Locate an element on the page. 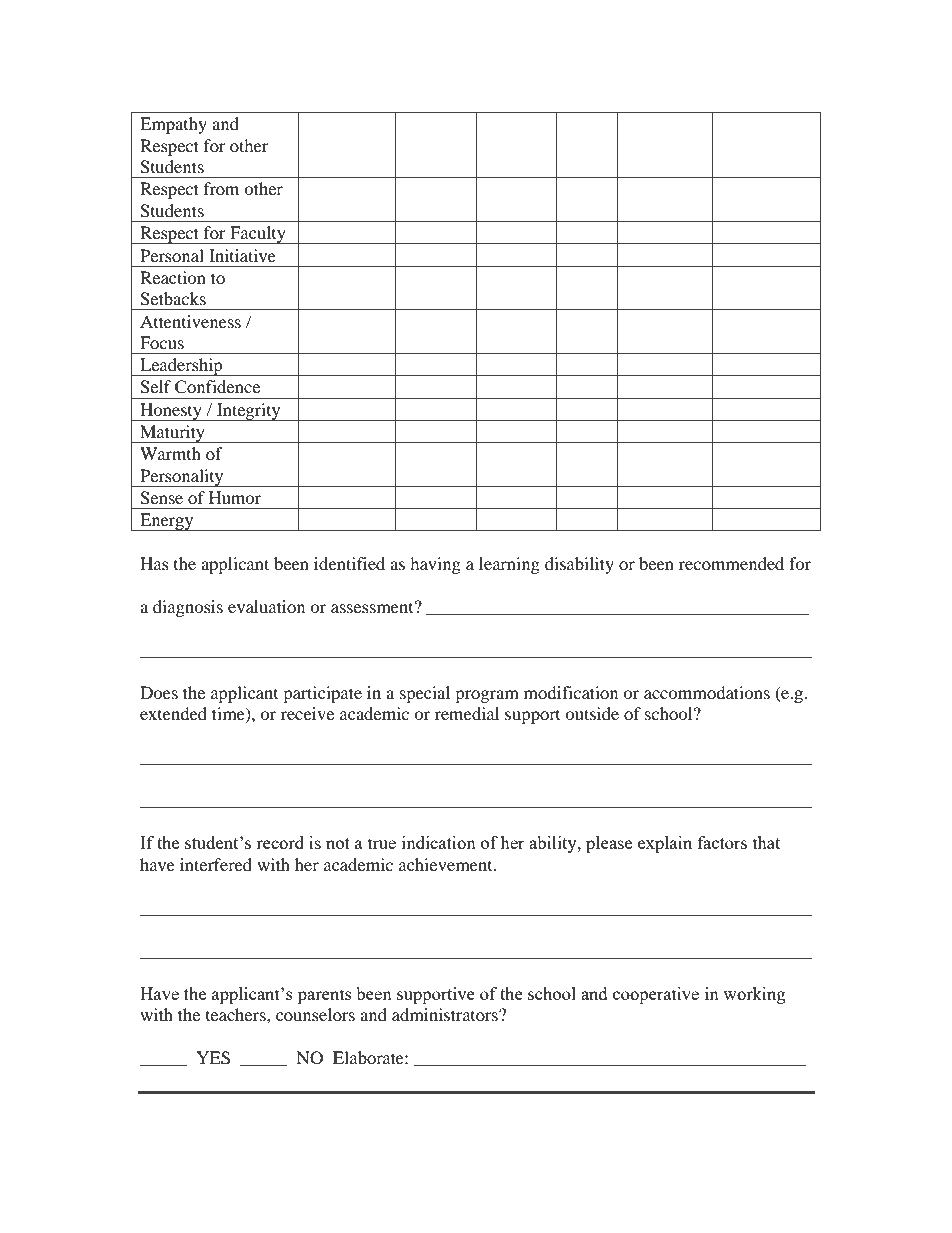 This image has height=1233, width=952. accommodations is located at coordinates (707, 692).
